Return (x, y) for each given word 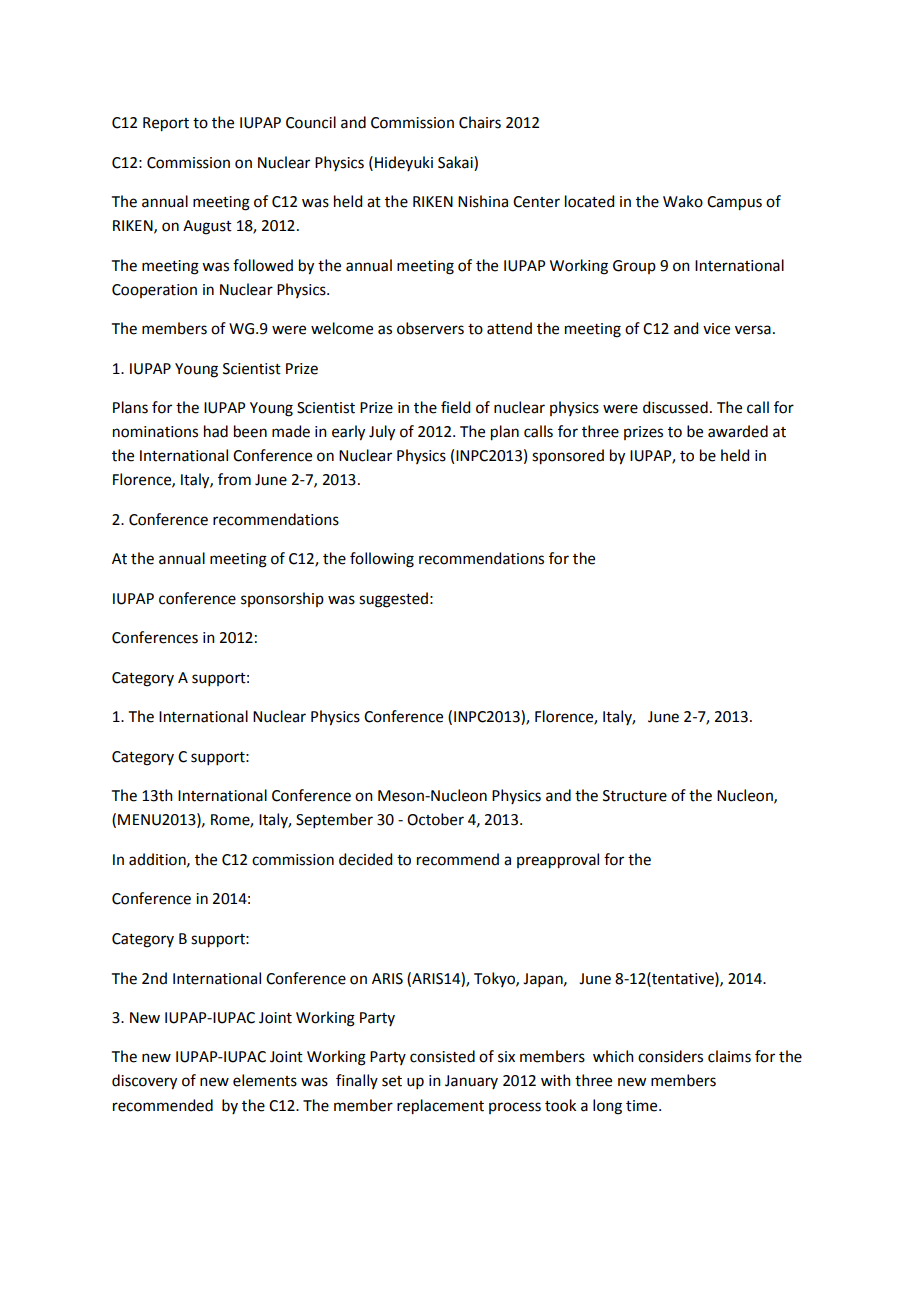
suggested (393, 600)
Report (166, 124)
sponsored (568, 457)
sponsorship (282, 599)
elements (265, 1080)
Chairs (480, 122)
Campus (734, 203)
